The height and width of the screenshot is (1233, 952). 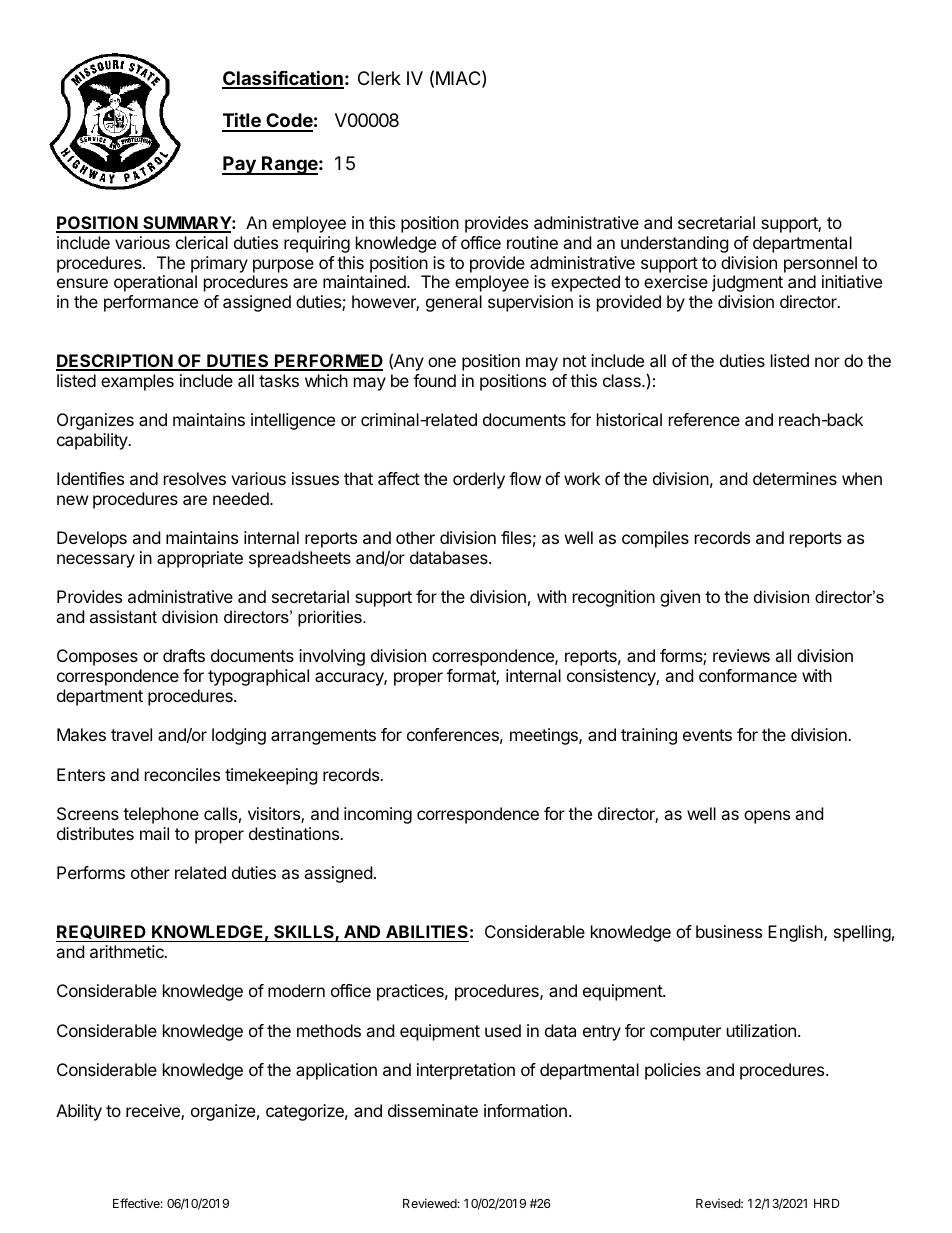 I want to click on incoming, so click(x=378, y=815).
